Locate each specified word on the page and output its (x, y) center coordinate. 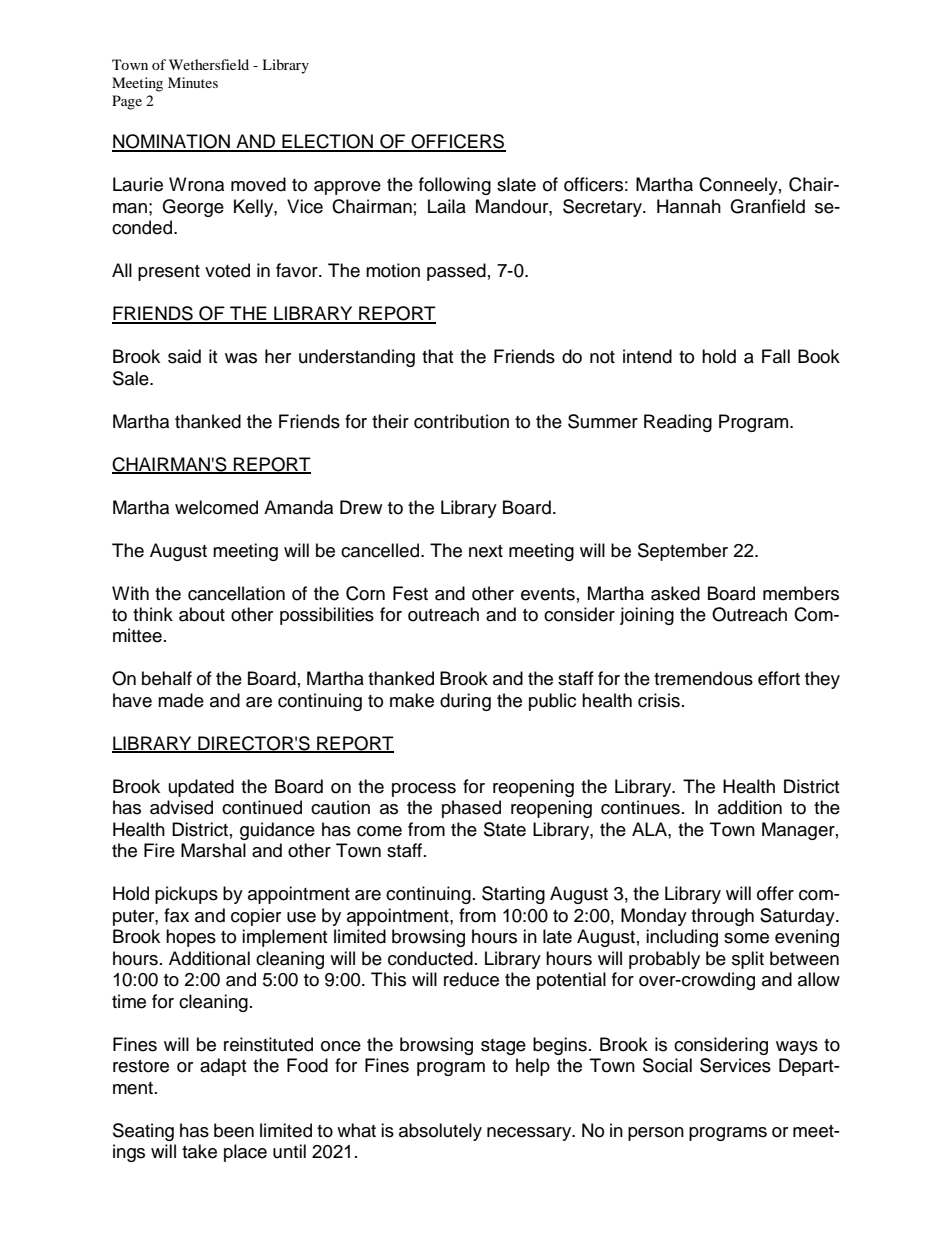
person (656, 1134)
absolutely (440, 1132)
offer (775, 893)
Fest (410, 593)
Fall (776, 356)
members (801, 593)
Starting (513, 895)
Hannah (689, 206)
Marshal (213, 850)
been (234, 1130)
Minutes (193, 82)
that (437, 356)
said (184, 356)
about (202, 614)
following (455, 186)
